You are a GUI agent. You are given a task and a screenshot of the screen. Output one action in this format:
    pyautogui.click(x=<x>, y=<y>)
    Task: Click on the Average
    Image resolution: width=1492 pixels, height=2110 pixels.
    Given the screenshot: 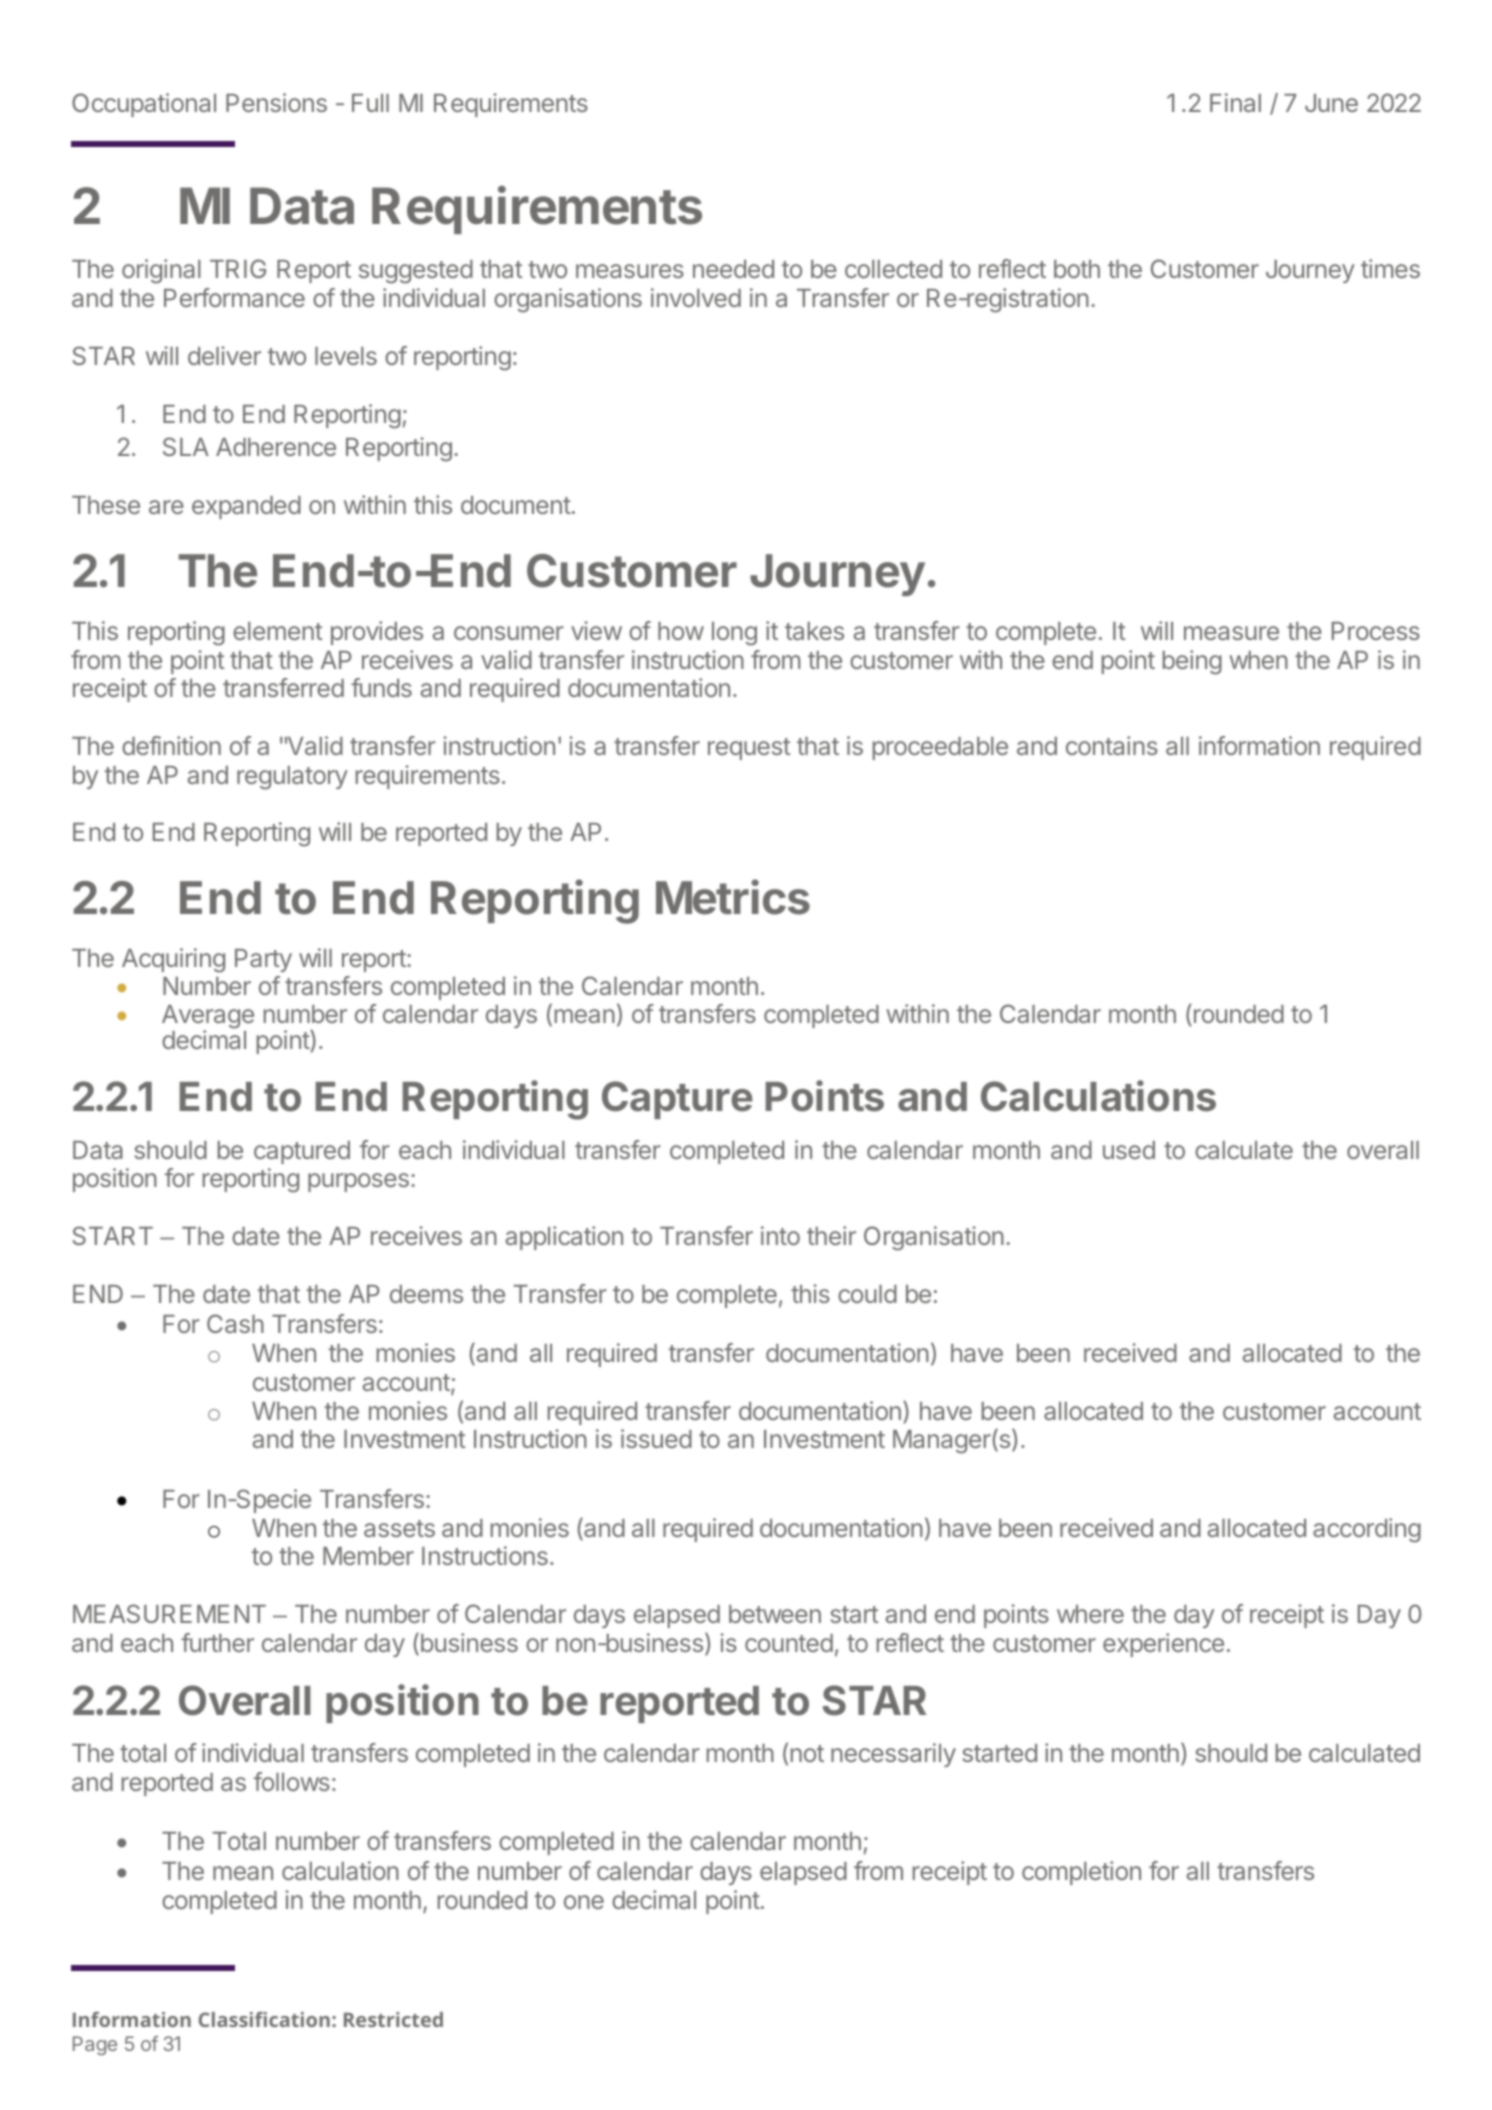 What is the action you would take?
    pyautogui.click(x=208, y=1018)
